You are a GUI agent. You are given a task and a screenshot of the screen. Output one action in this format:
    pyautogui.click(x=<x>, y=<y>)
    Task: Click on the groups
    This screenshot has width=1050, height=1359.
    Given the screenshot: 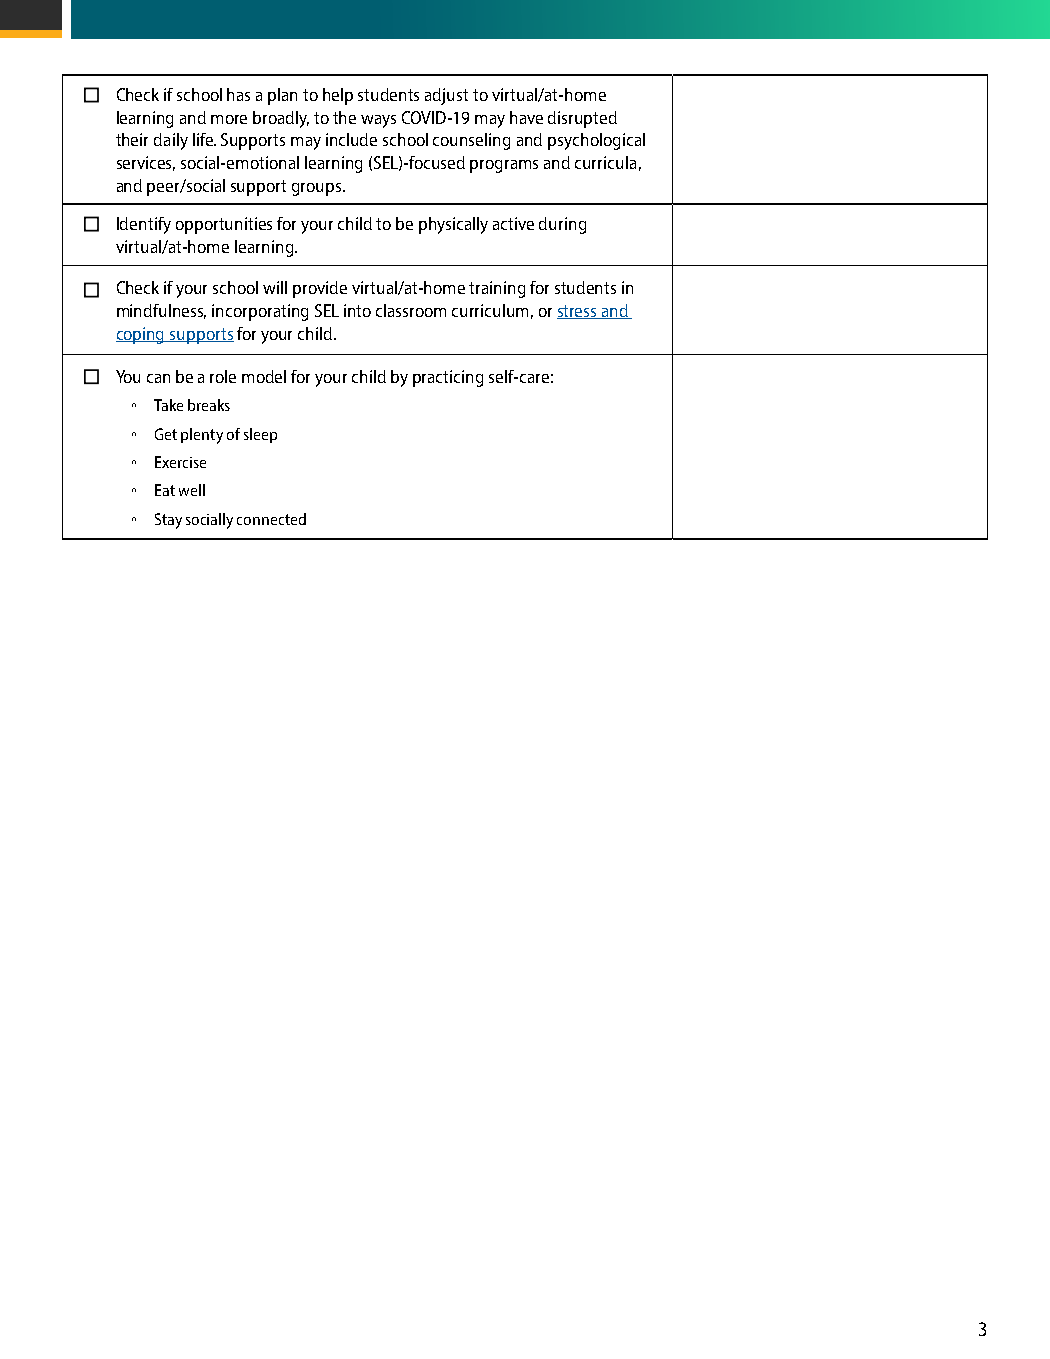 What is the action you would take?
    pyautogui.click(x=318, y=189)
